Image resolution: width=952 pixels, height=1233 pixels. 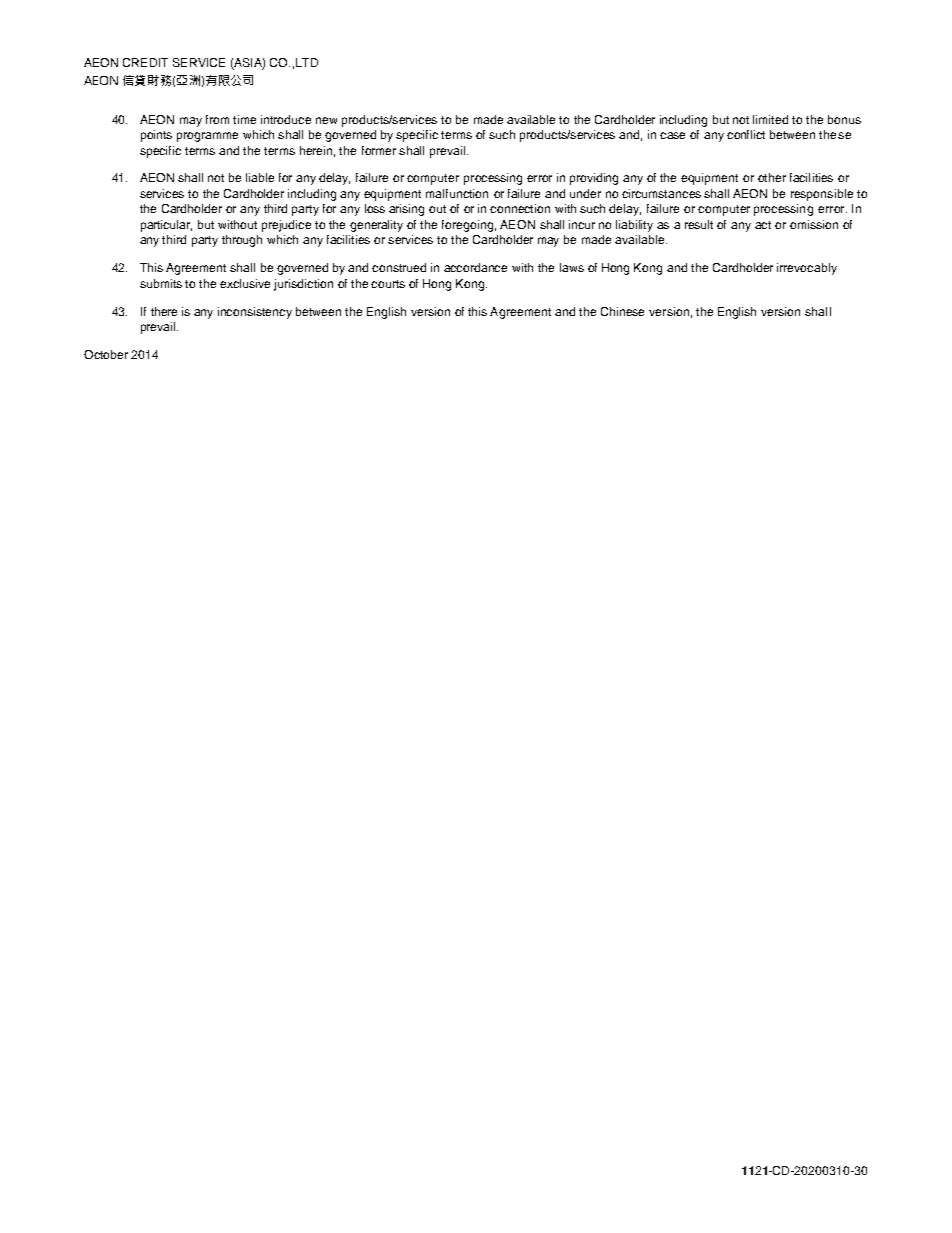 What do you see at coordinates (379, 150) in the screenshot?
I see `former` at bounding box center [379, 150].
